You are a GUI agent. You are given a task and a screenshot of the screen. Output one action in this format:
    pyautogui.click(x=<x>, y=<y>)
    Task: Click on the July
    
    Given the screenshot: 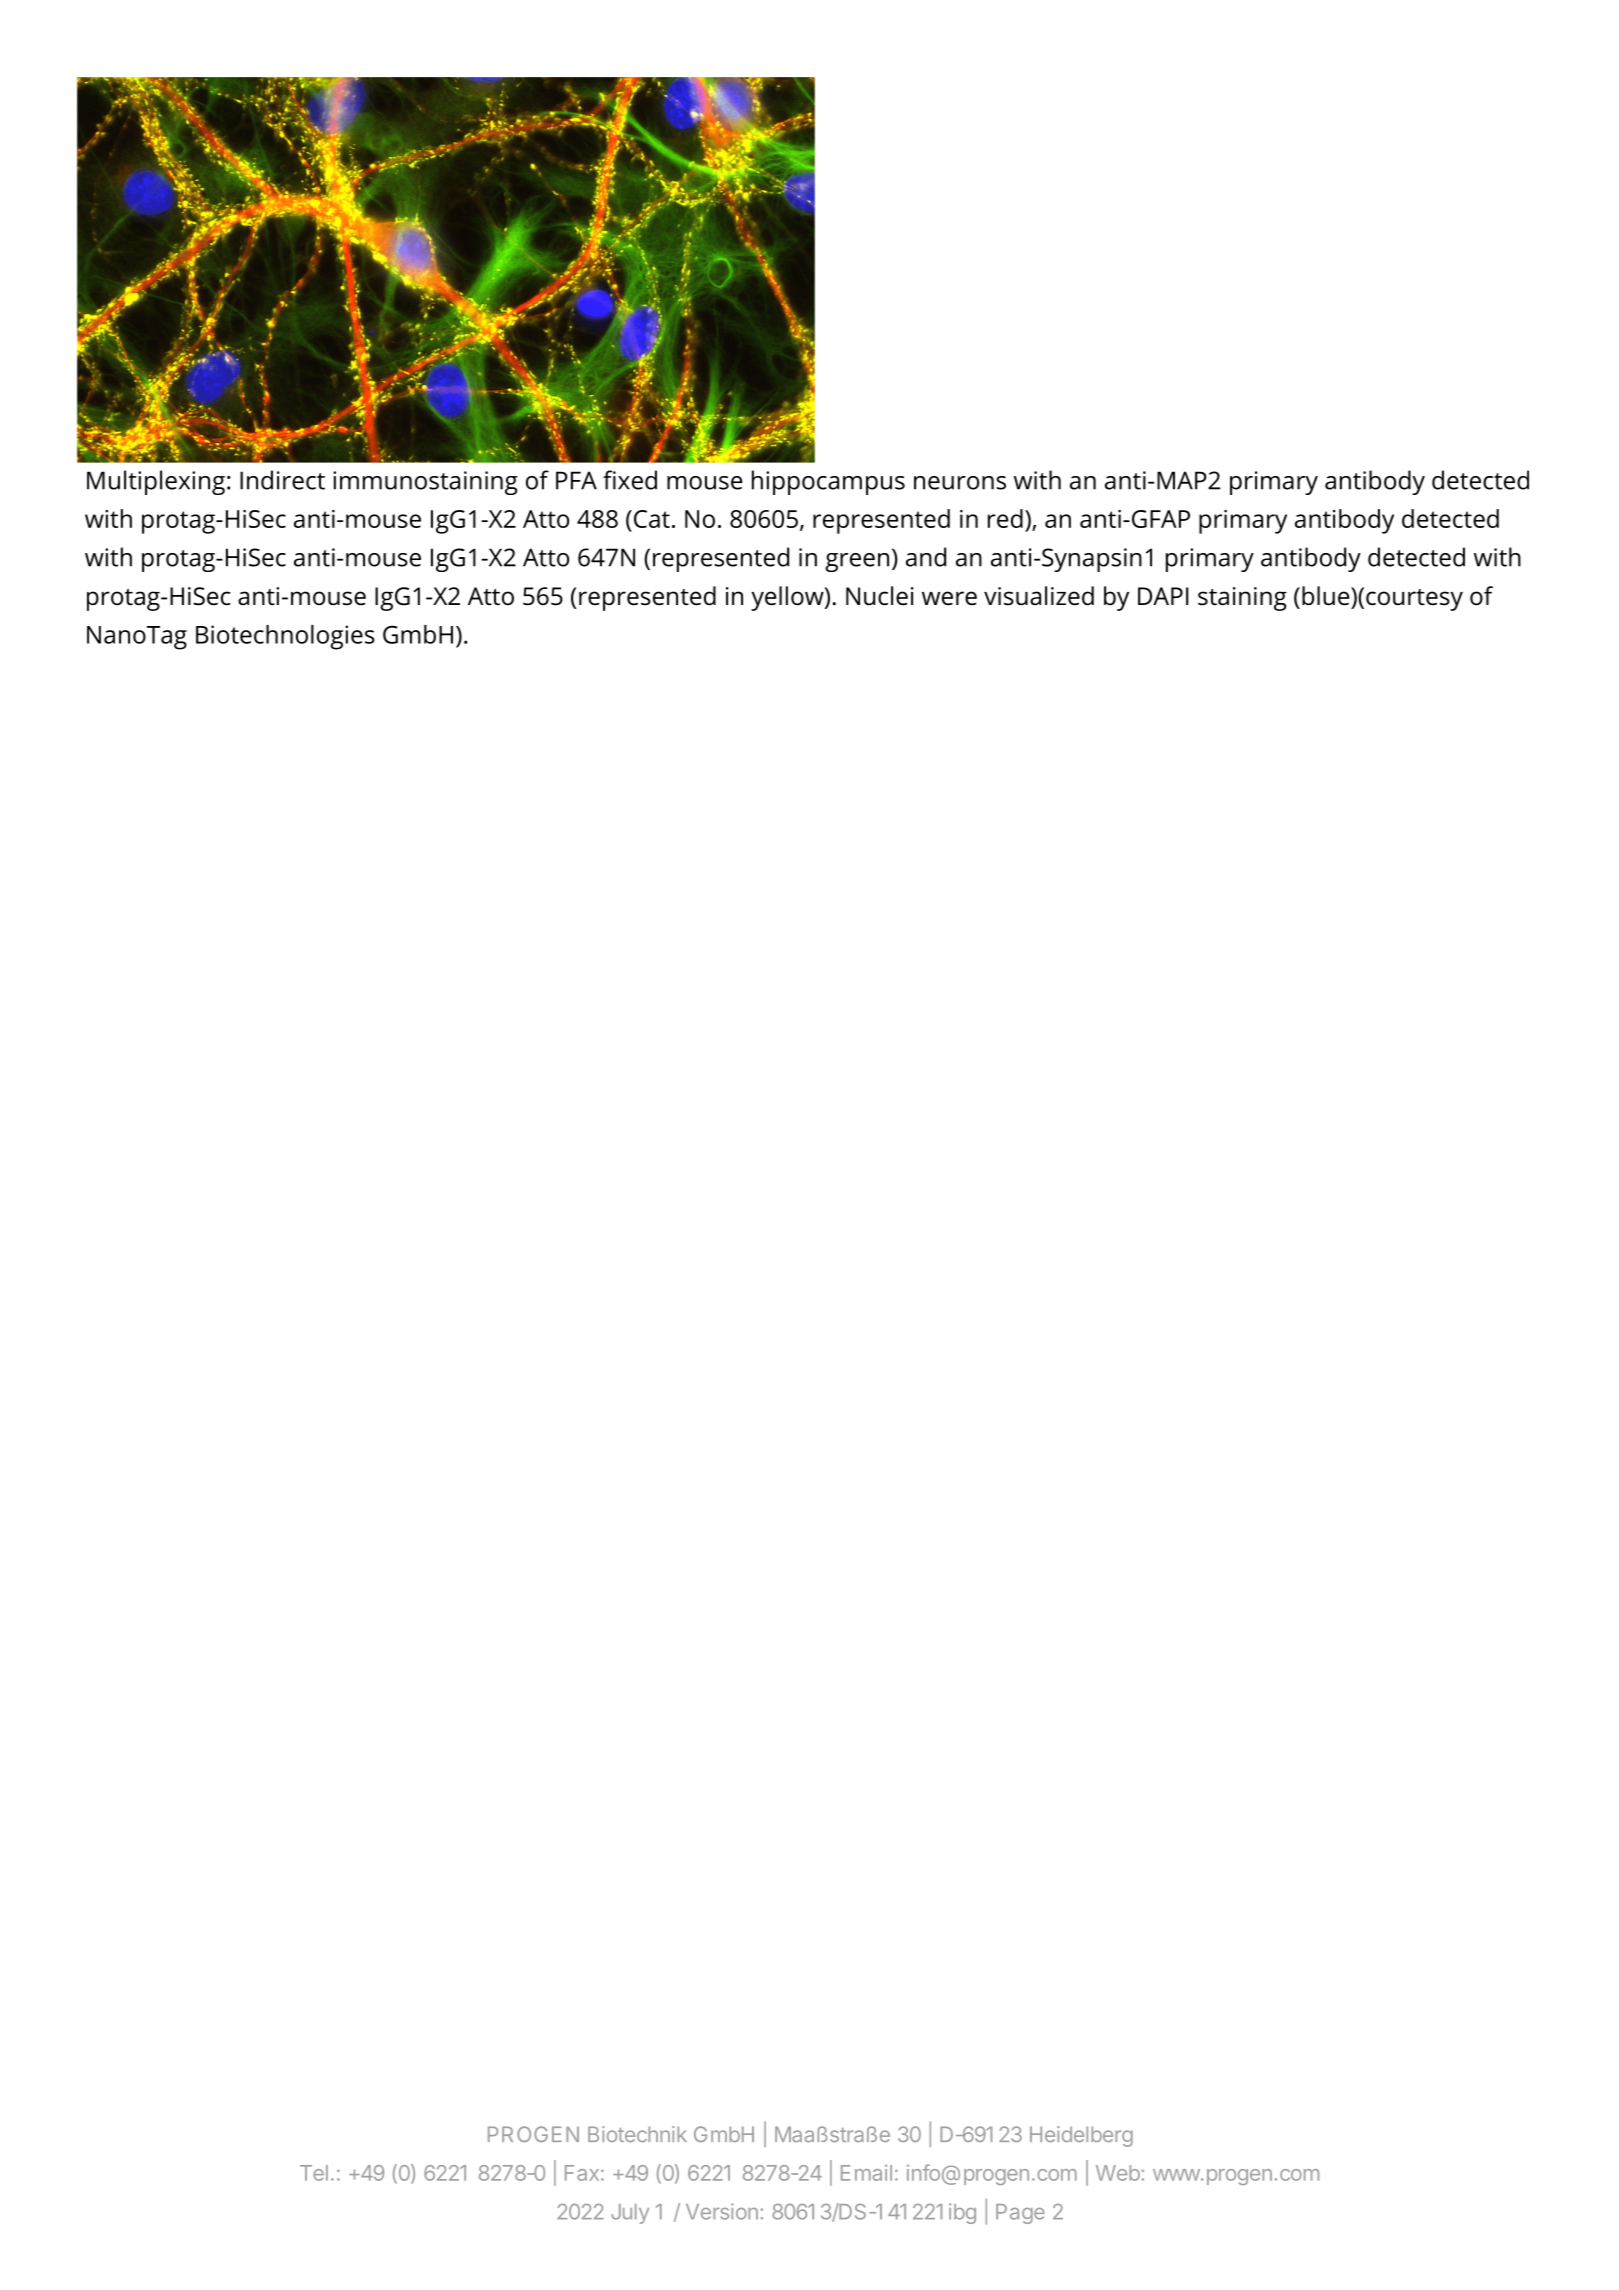 What is the action you would take?
    pyautogui.click(x=630, y=2214)
